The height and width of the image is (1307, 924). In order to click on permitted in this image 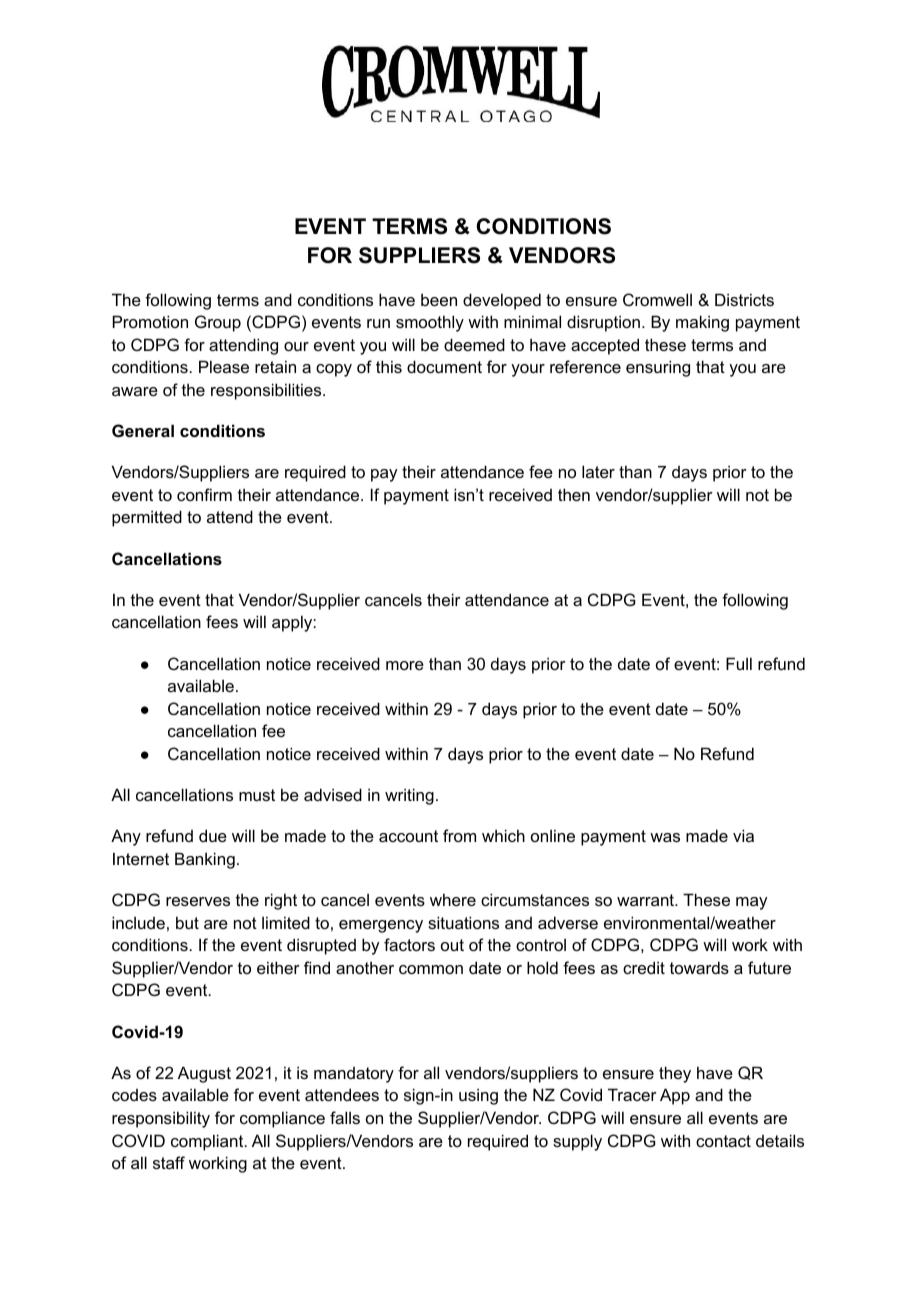, I will do `click(147, 518)`.
